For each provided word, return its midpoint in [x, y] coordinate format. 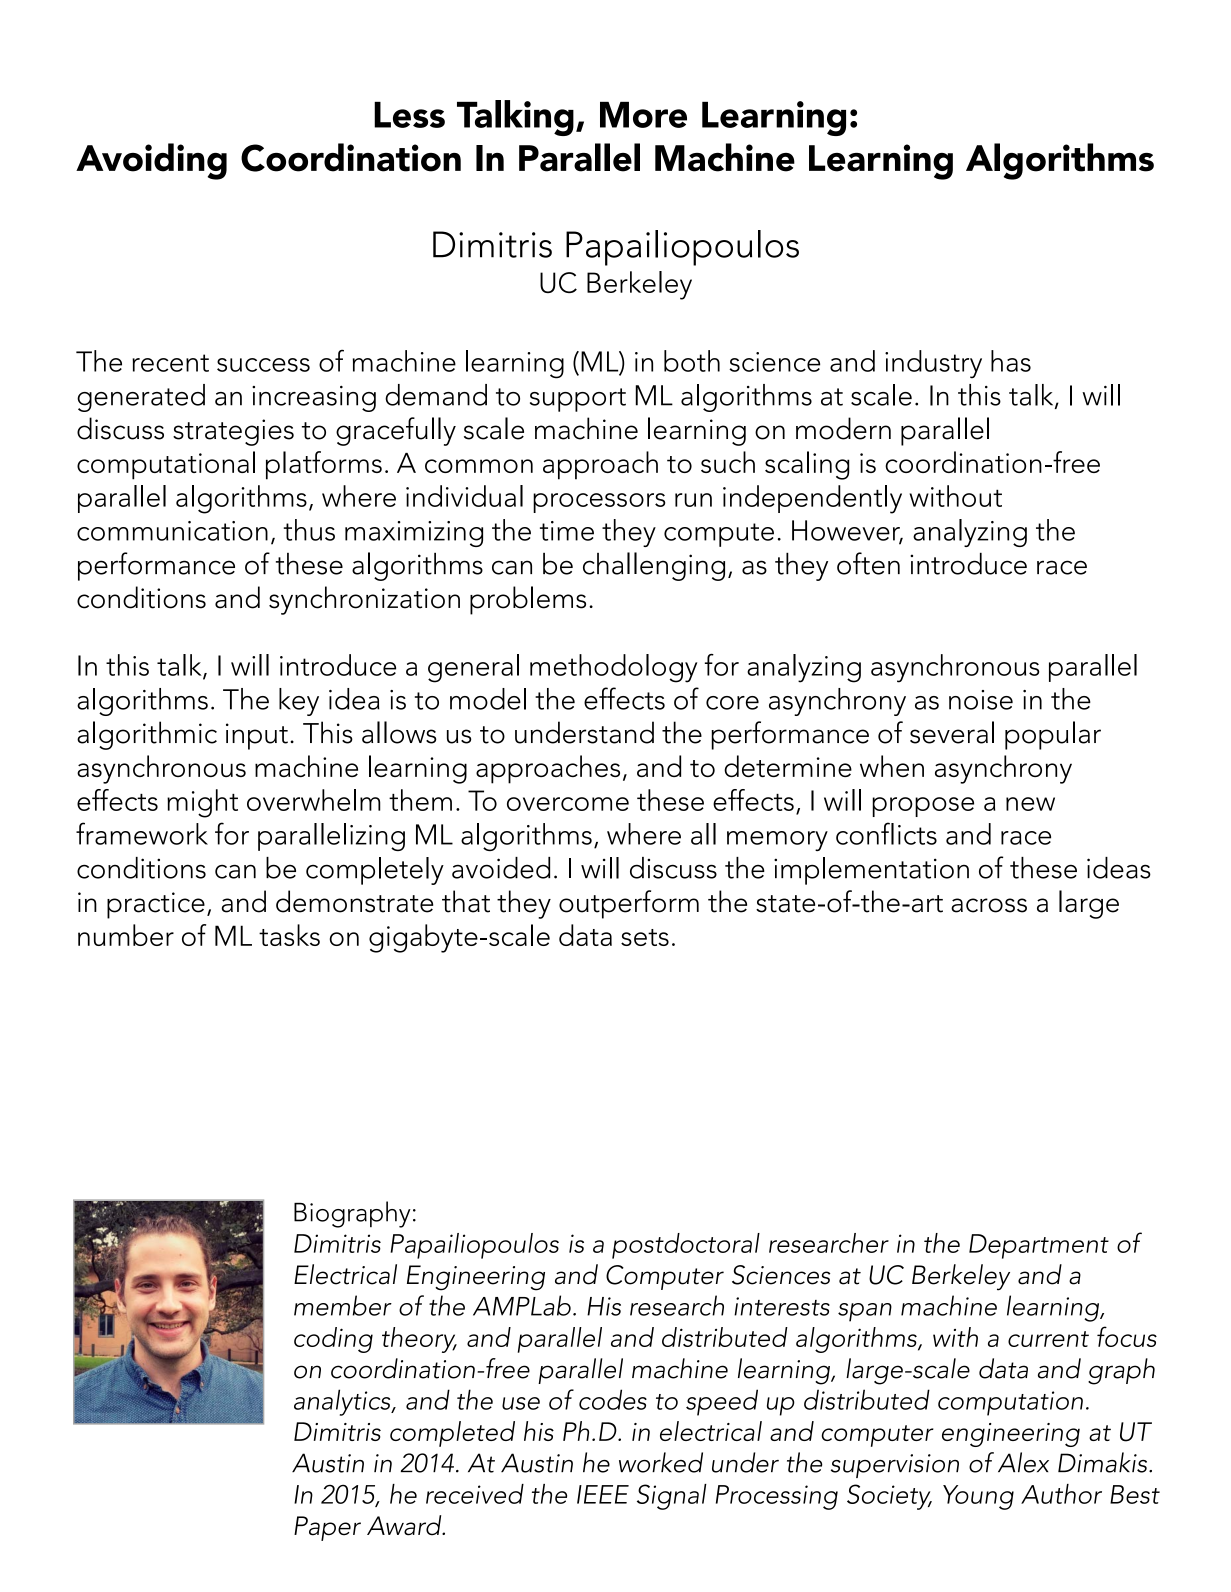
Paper [327, 1528]
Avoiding [151, 161]
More [643, 115]
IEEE [603, 1494]
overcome [568, 804]
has [1011, 361]
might [202, 803]
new [1030, 804]
